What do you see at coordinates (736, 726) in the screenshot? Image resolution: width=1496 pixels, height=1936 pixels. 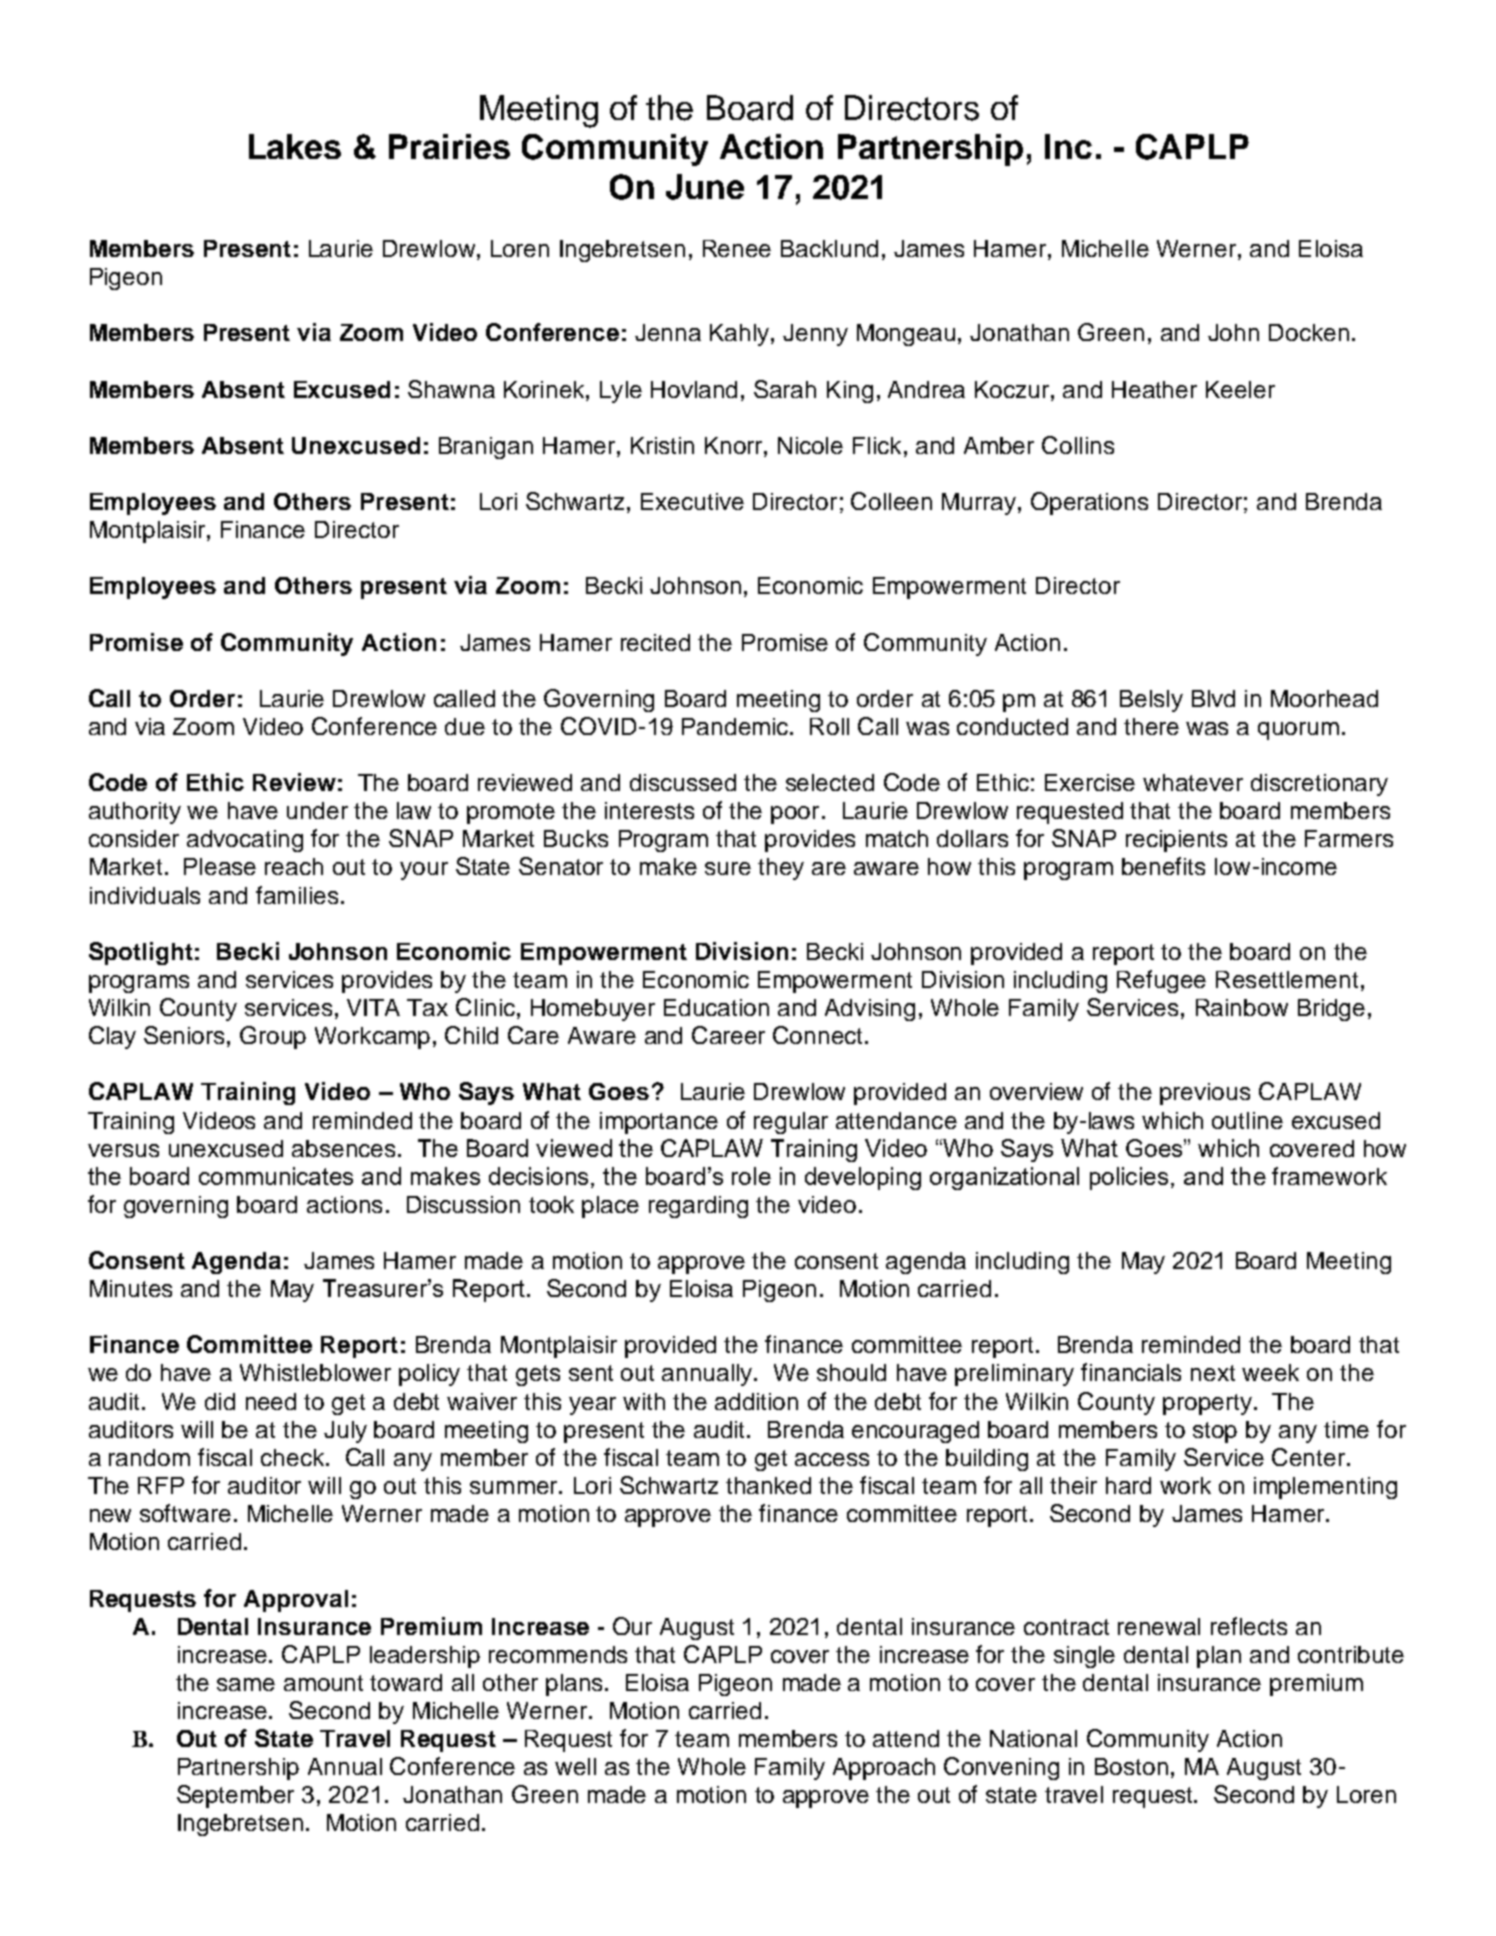 I see `Pandemic` at bounding box center [736, 726].
